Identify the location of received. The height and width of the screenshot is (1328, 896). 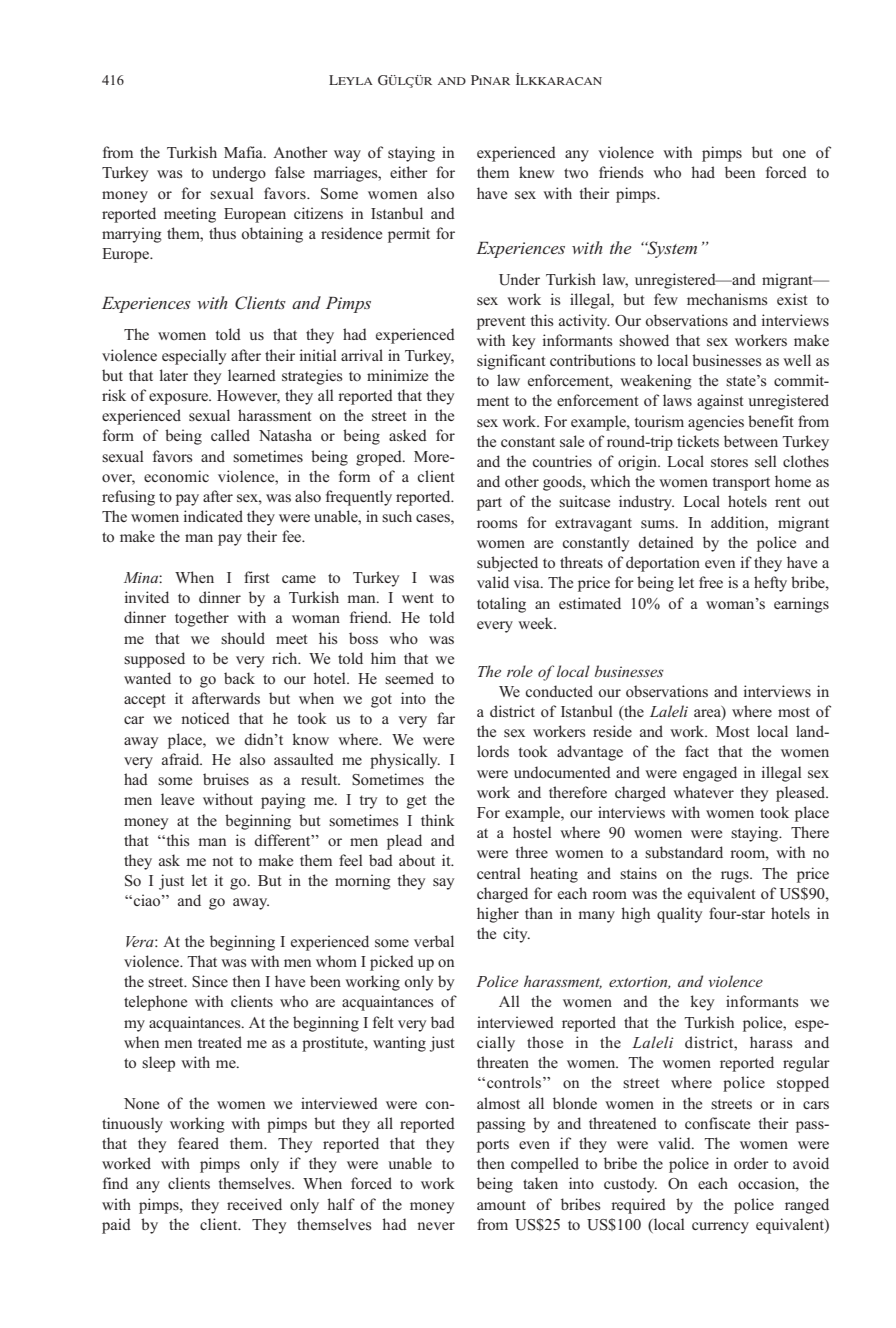
(254, 1204).
